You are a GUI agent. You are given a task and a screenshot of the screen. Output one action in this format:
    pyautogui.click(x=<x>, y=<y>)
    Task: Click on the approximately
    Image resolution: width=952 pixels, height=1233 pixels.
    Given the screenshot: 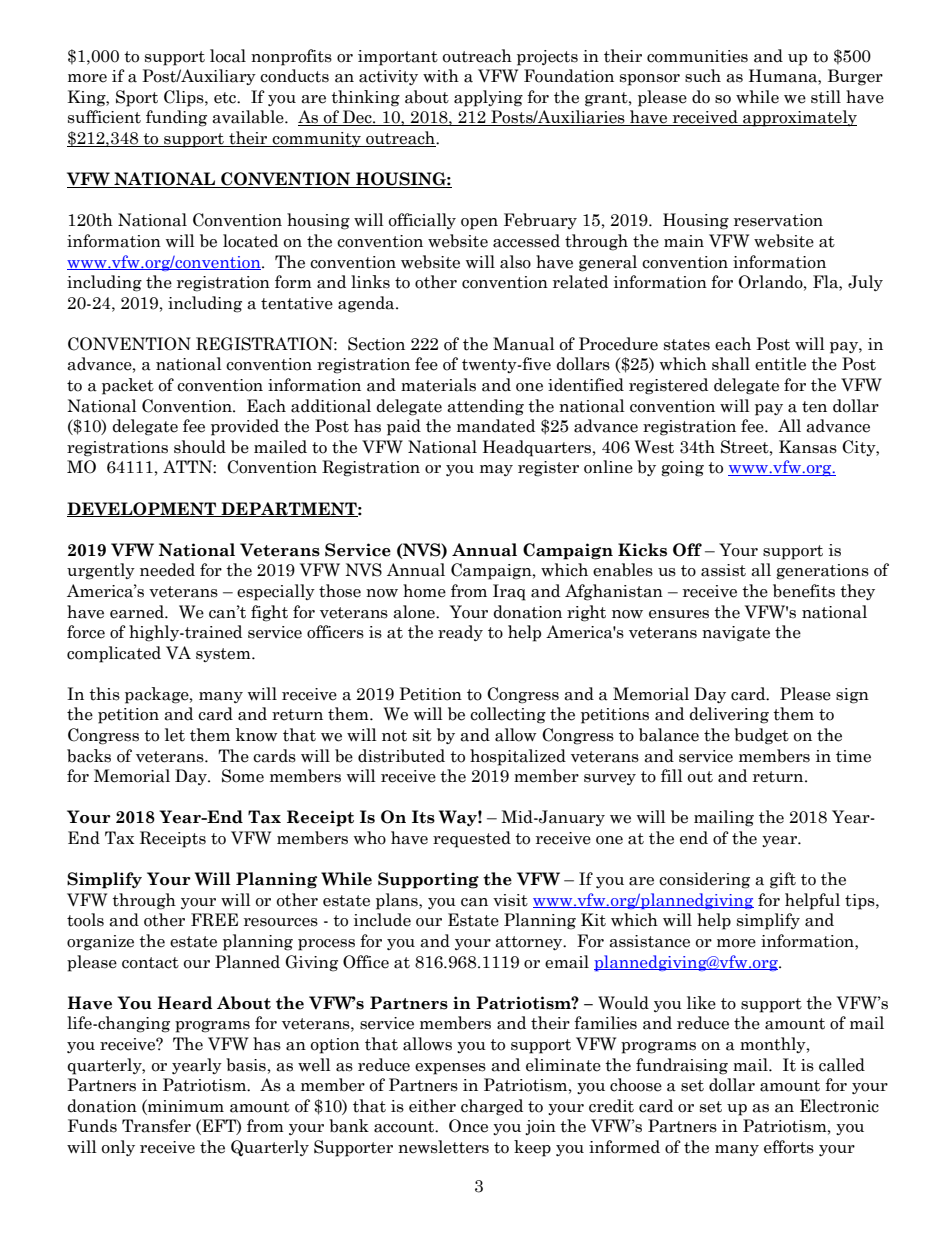 What is the action you would take?
    pyautogui.click(x=799, y=118)
